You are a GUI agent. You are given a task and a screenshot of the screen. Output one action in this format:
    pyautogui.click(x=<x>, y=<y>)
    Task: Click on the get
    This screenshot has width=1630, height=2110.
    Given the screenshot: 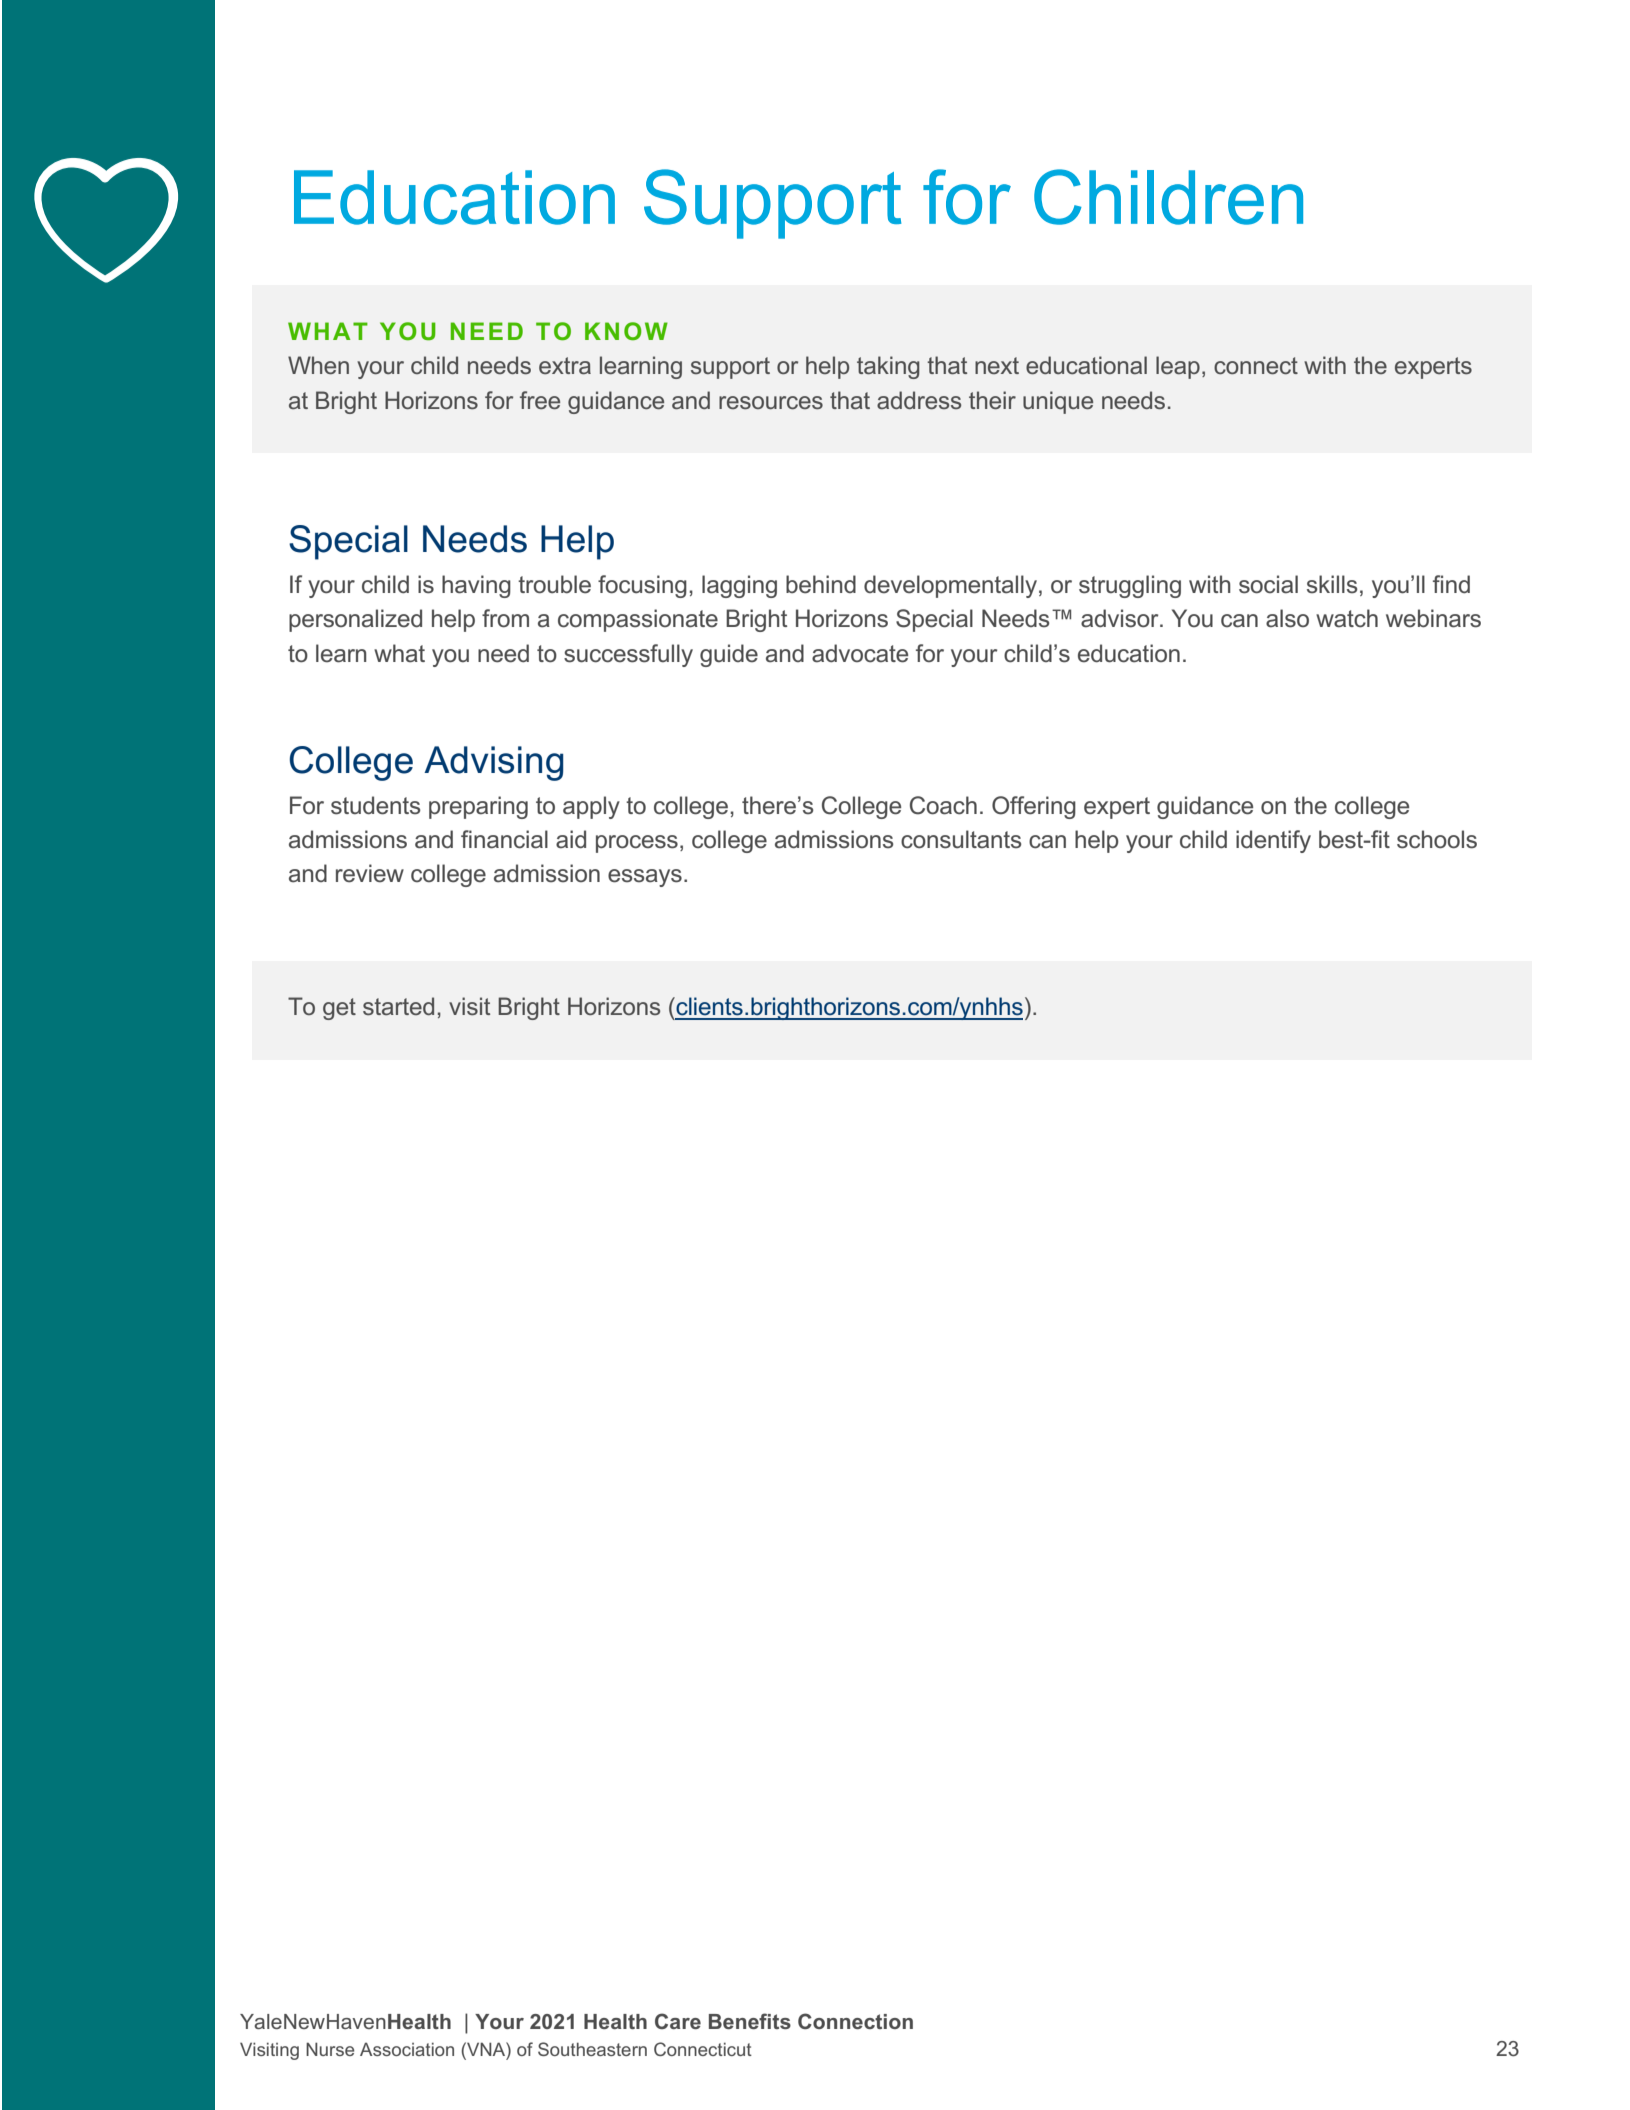 What is the action you would take?
    pyautogui.click(x=339, y=1009)
